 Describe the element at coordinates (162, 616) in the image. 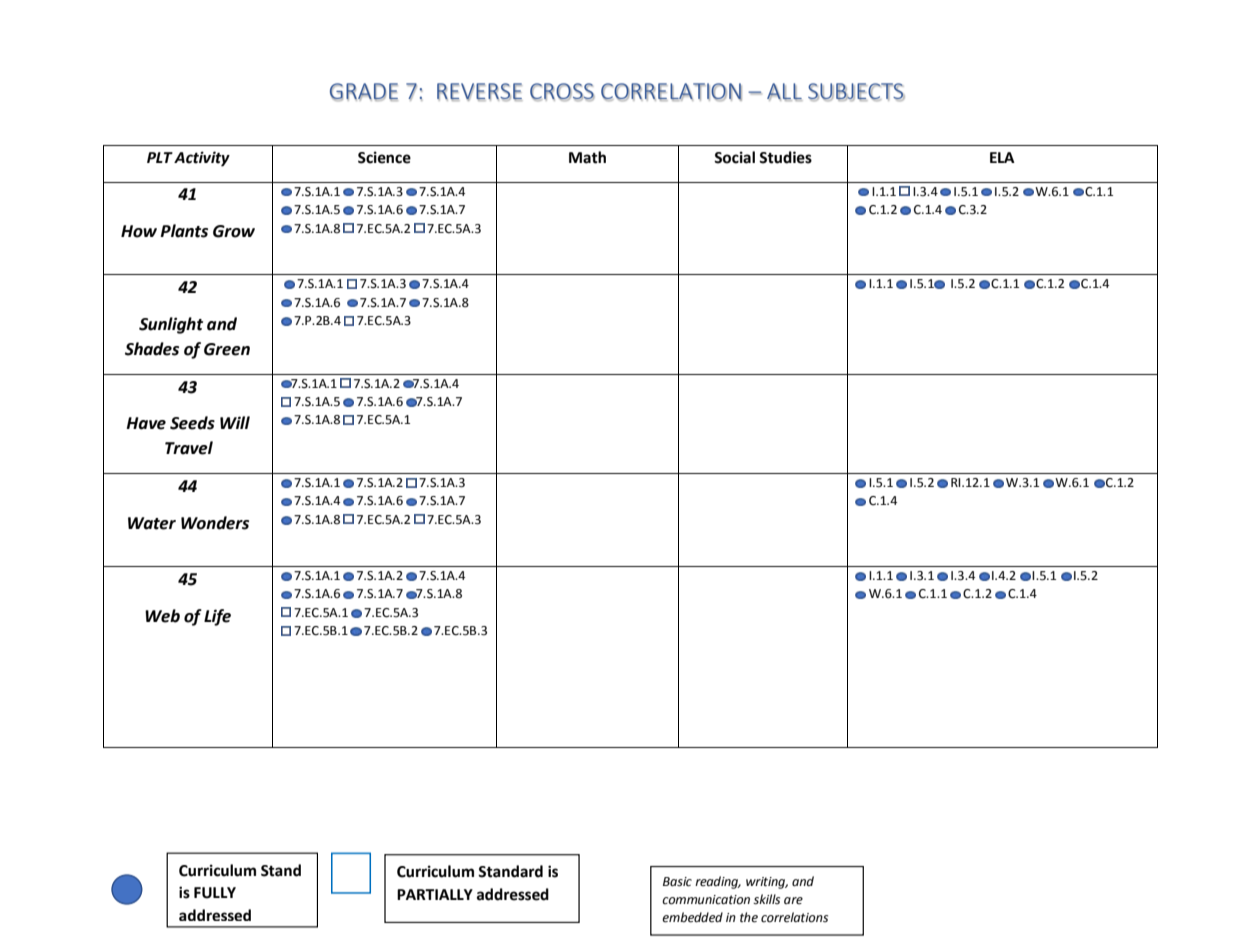

I see `Web` at that location.
